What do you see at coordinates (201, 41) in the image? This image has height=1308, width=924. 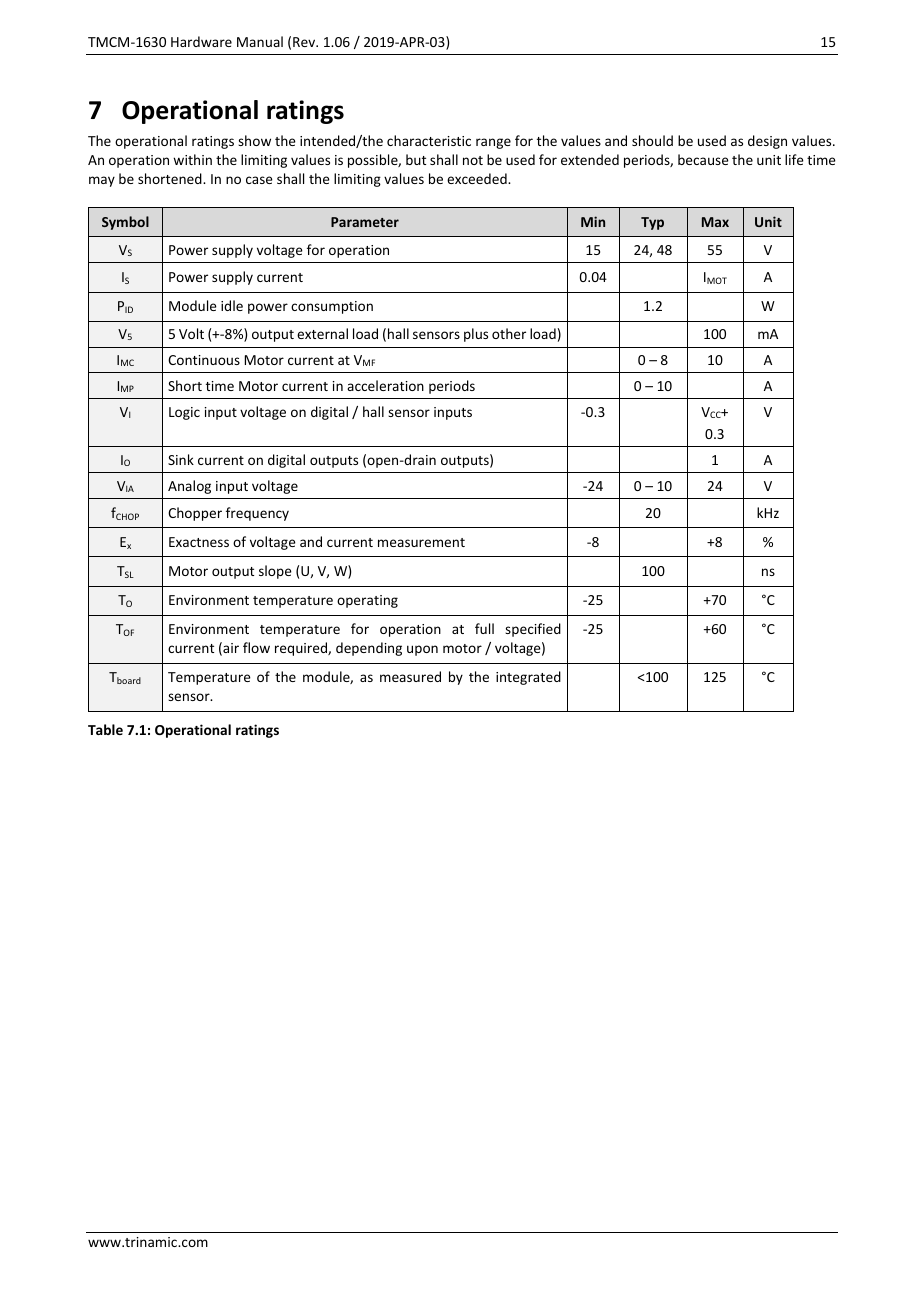 I see `Hardware` at bounding box center [201, 41].
